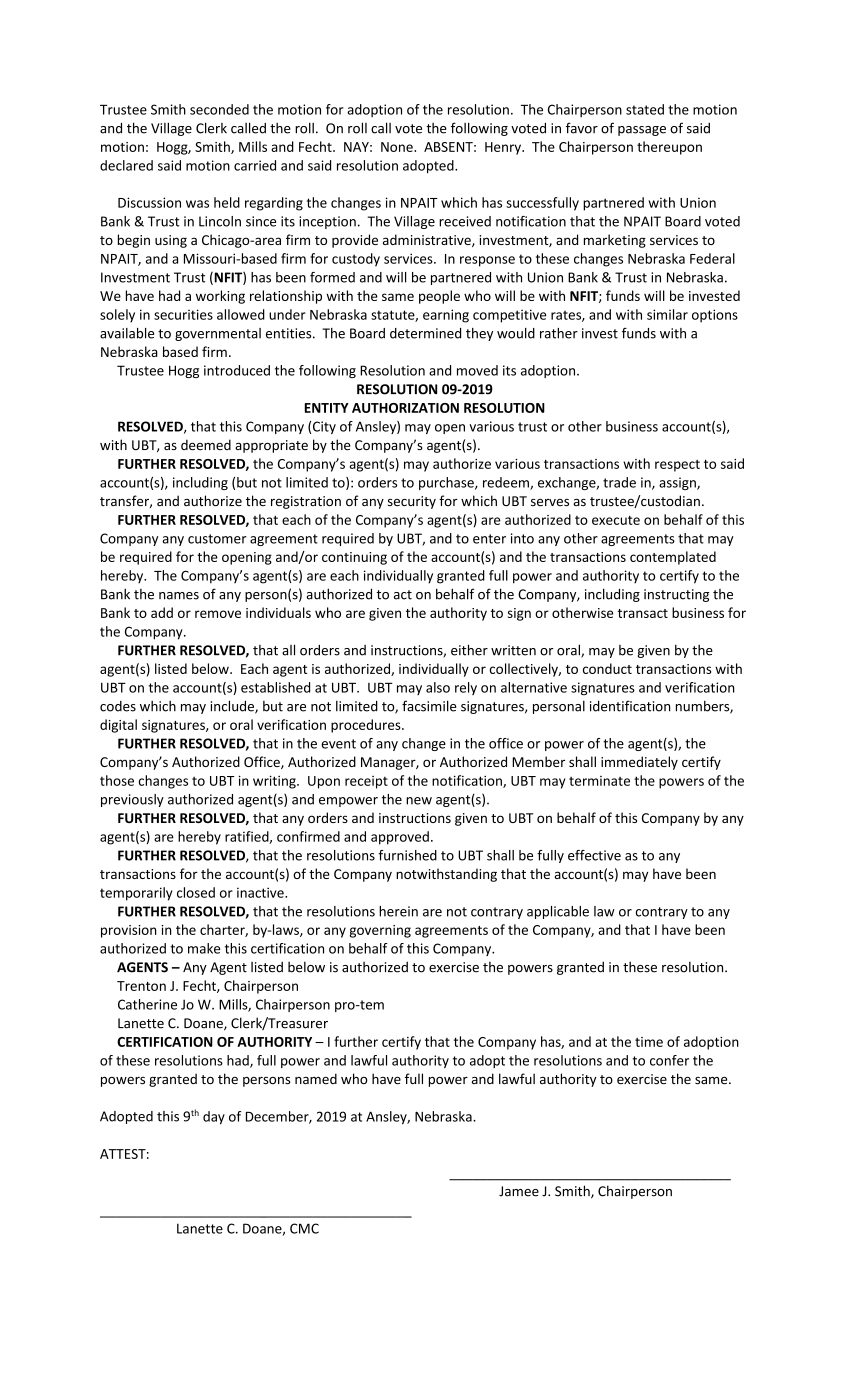  What do you see at coordinates (304, 1228) in the document?
I see `CMC` at bounding box center [304, 1228].
